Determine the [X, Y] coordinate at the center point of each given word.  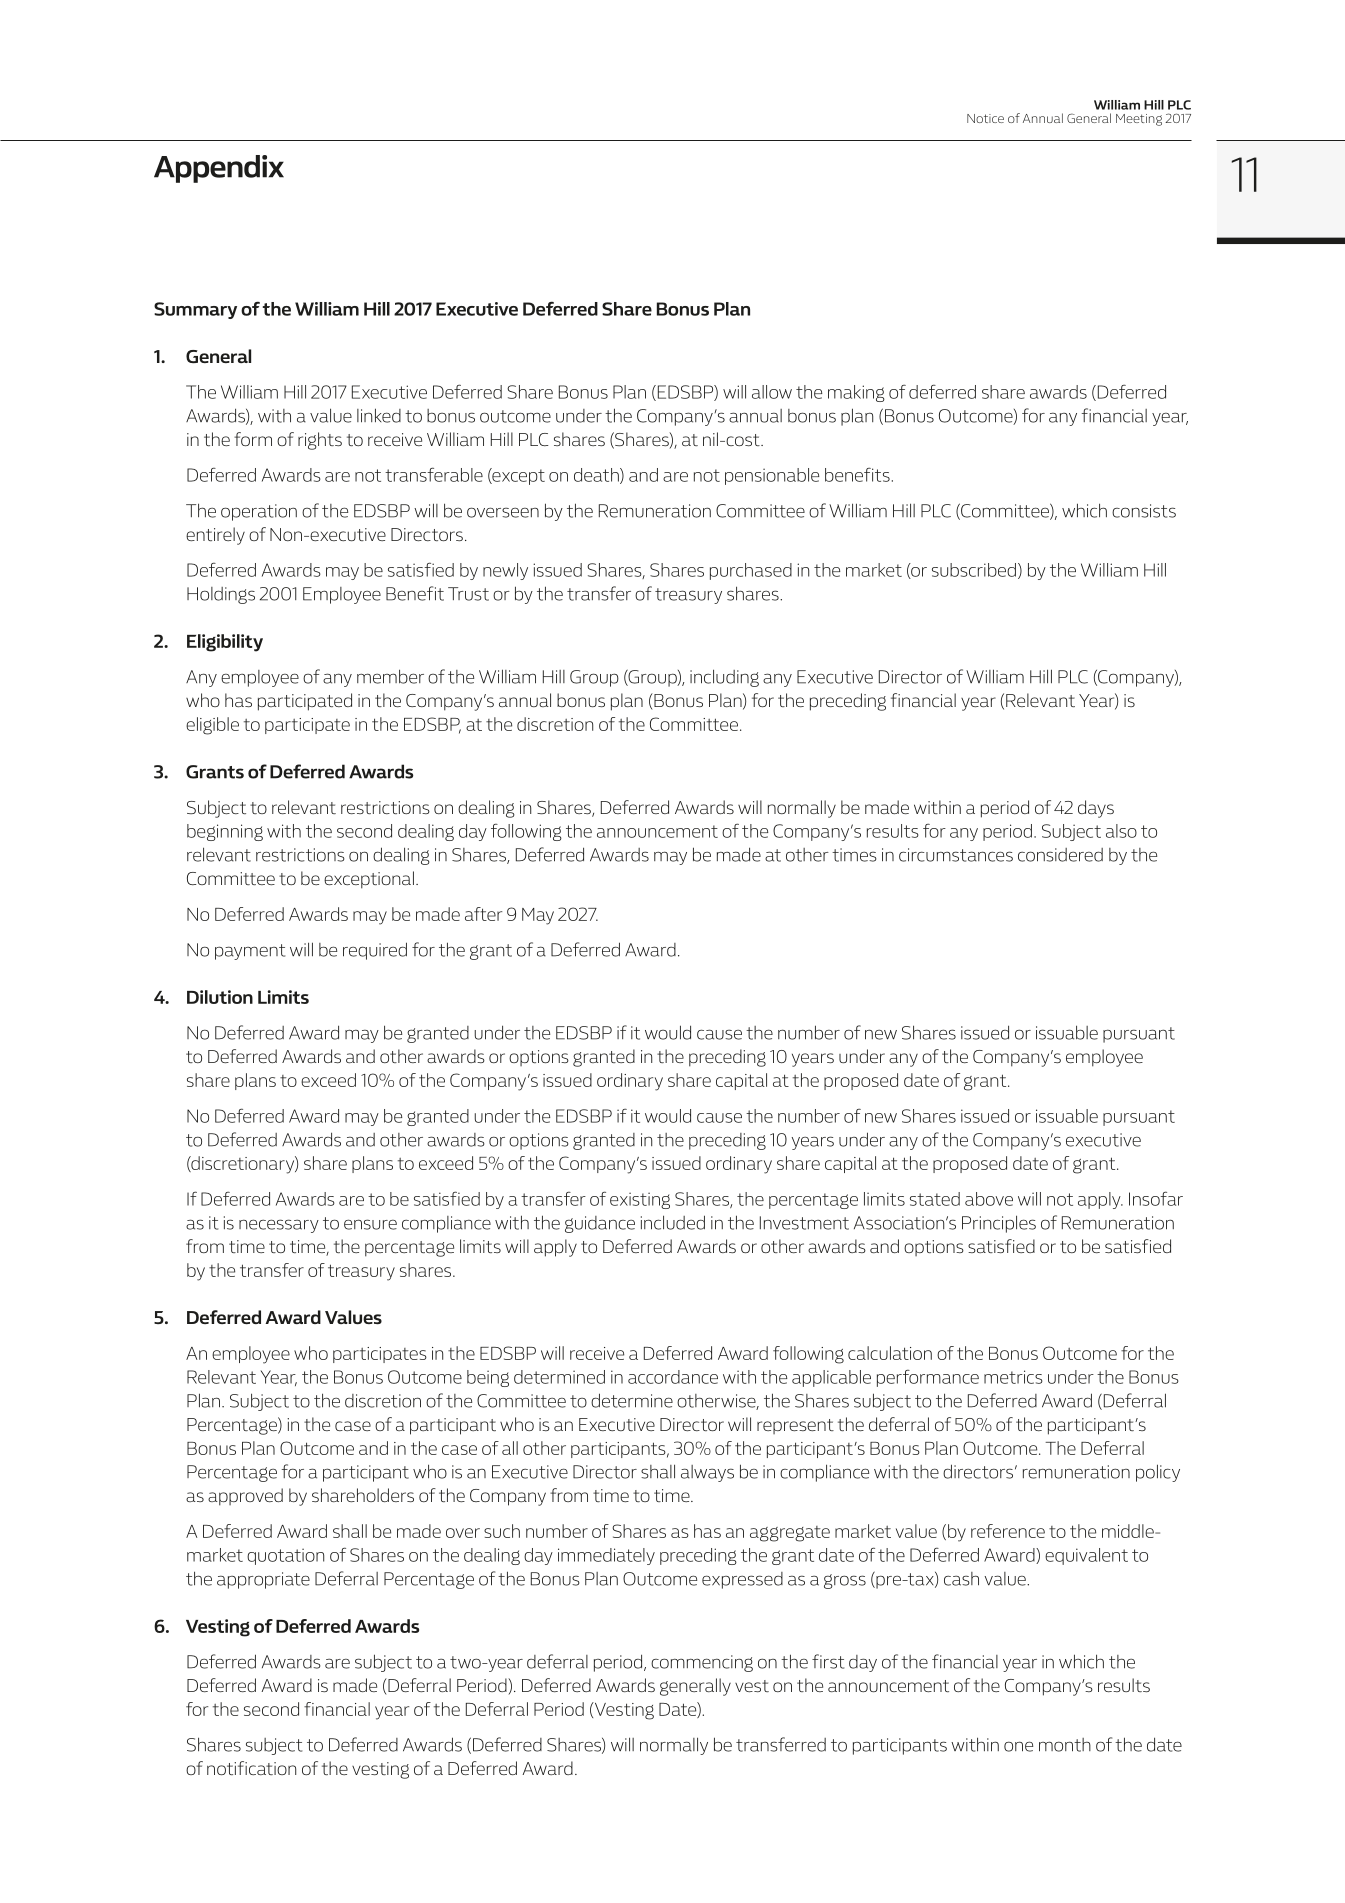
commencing [702, 1663]
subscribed [974, 570]
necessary [279, 1226]
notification [251, 1768]
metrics [1013, 1377]
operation [259, 512]
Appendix [219, 169]
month [1065, 1745]
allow [772, 392]
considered [1060, 855]
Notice [985, 118]
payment [250, 952]
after [483, 914]
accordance [673, 1377]
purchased [751, 571]
